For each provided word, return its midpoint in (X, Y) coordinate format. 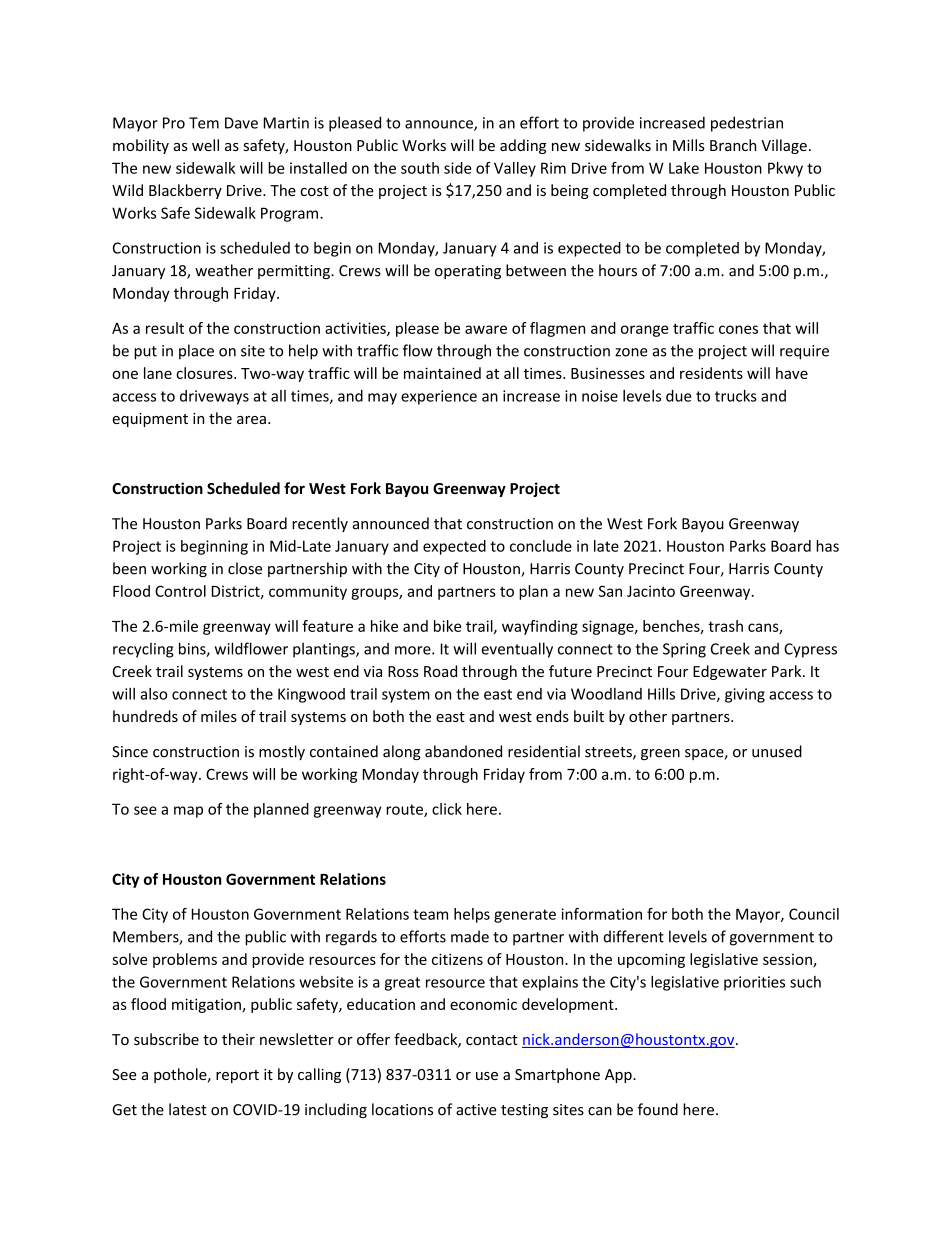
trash (725, 626)
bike (447, 626)
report (237, 1076)
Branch (733, 145)
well (205, 145)
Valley (515, 169)
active (476, 1110)
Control (180, 591)
